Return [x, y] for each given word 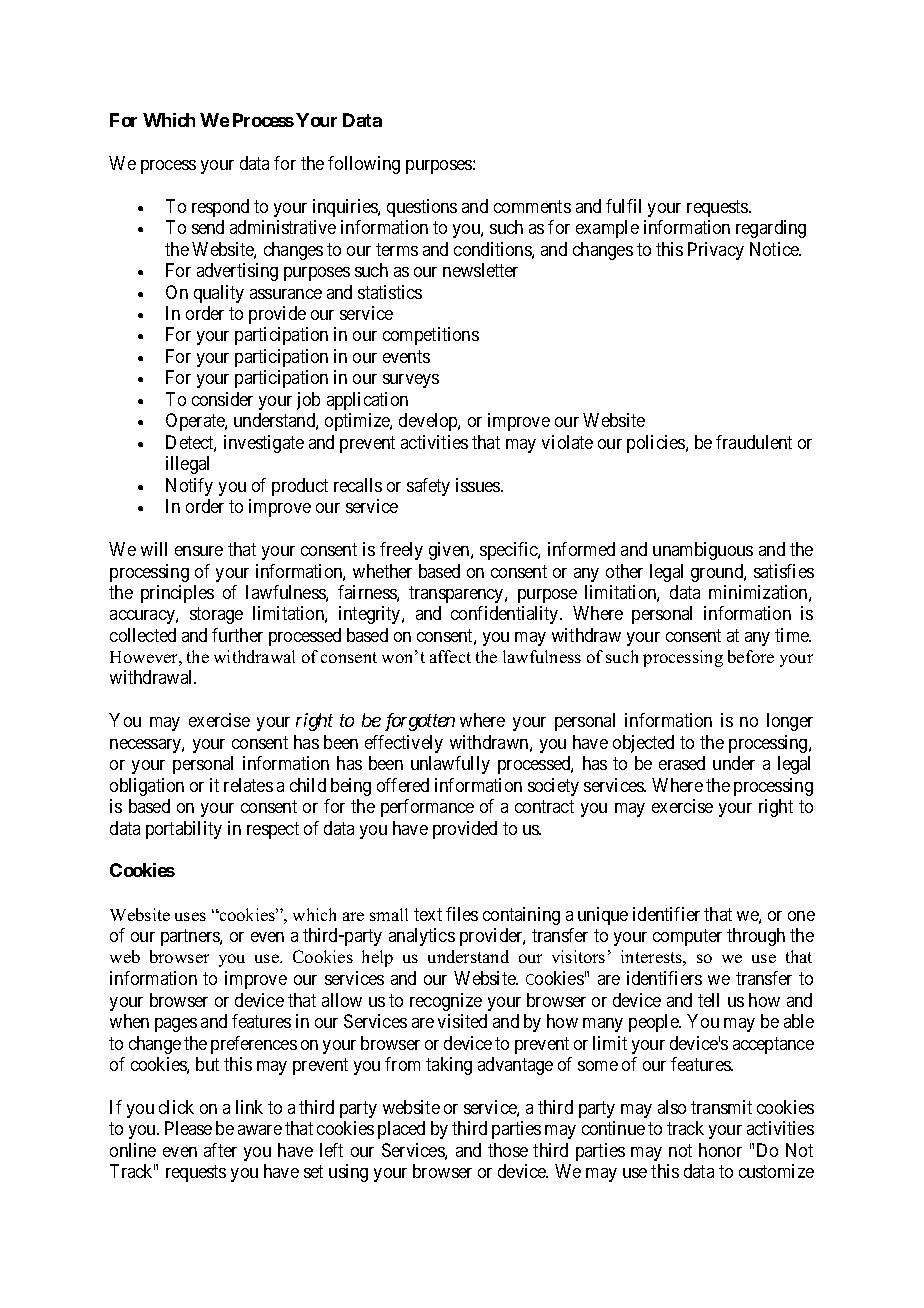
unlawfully [450, 765]
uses [190, 916]
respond [220, 208]
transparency [457, 594]
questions [422, 208]
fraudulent [754, 442]
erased [682, 763]
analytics [422, 937]
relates [248, 785]
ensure [199, 551]
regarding [771, 229]
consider [222, 399]
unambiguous [703, 551]
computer [687, 937]
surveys [411, 381]
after [220, 1150]
